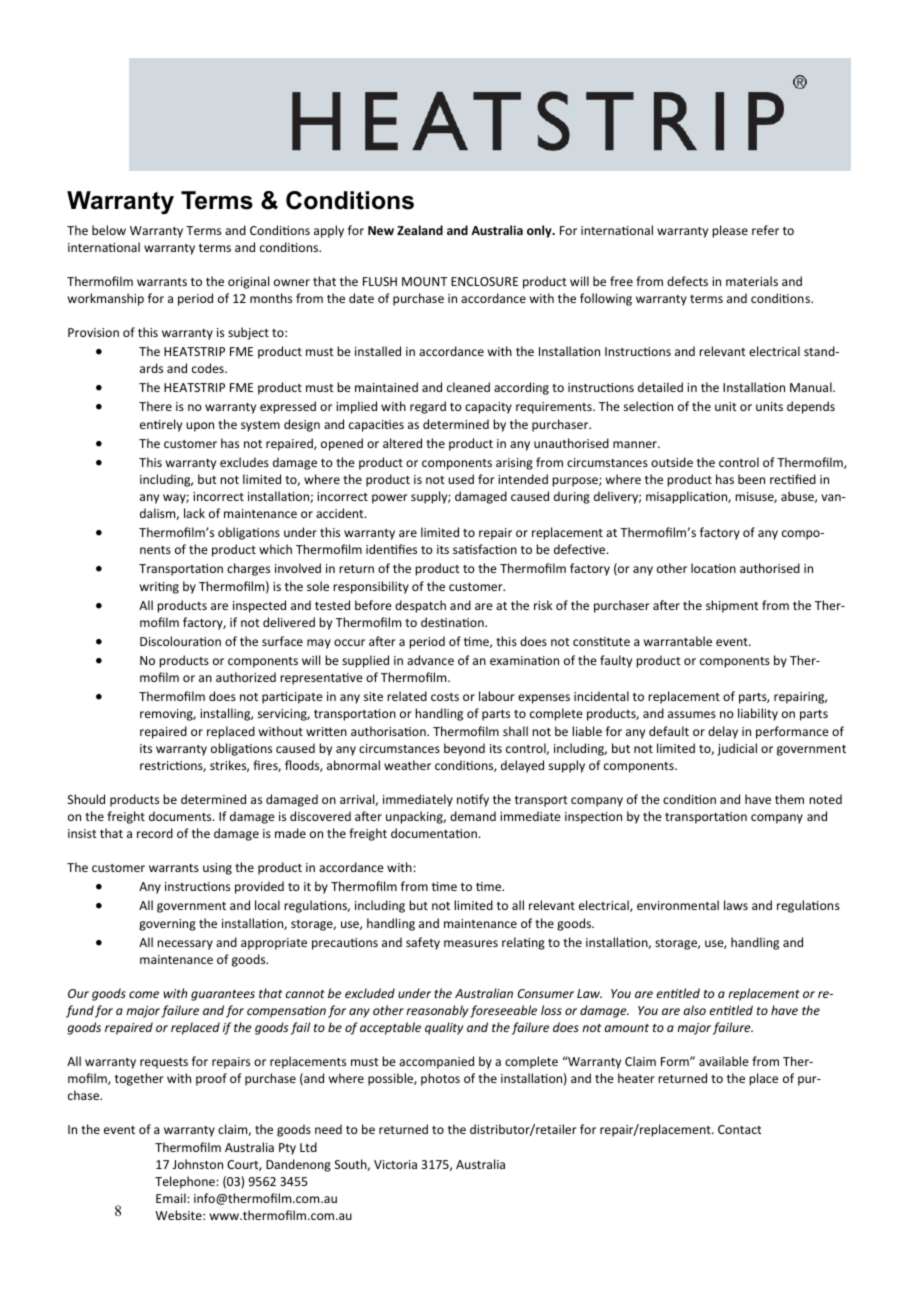  Describe the element at coordinates (395, 1164) in the screenshot. I see `Victoria` at that location.
